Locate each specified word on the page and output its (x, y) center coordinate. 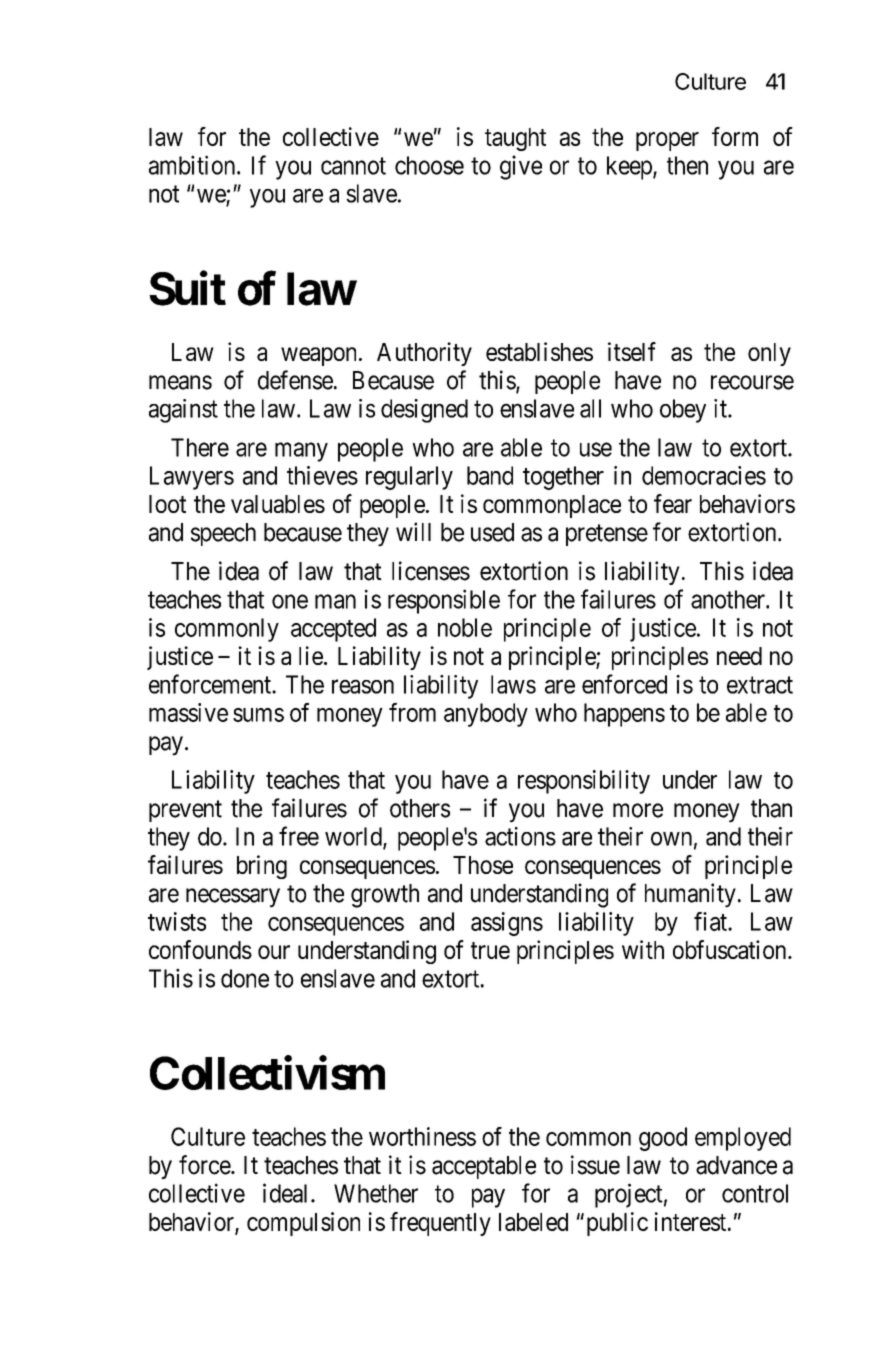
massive (188, 712)
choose (429, 165)
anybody (486, 715)
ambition (193, 165)
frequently (440, 1224)
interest (692, 1221)
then (687, 165)
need (739, 656)
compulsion (303, 1224)
